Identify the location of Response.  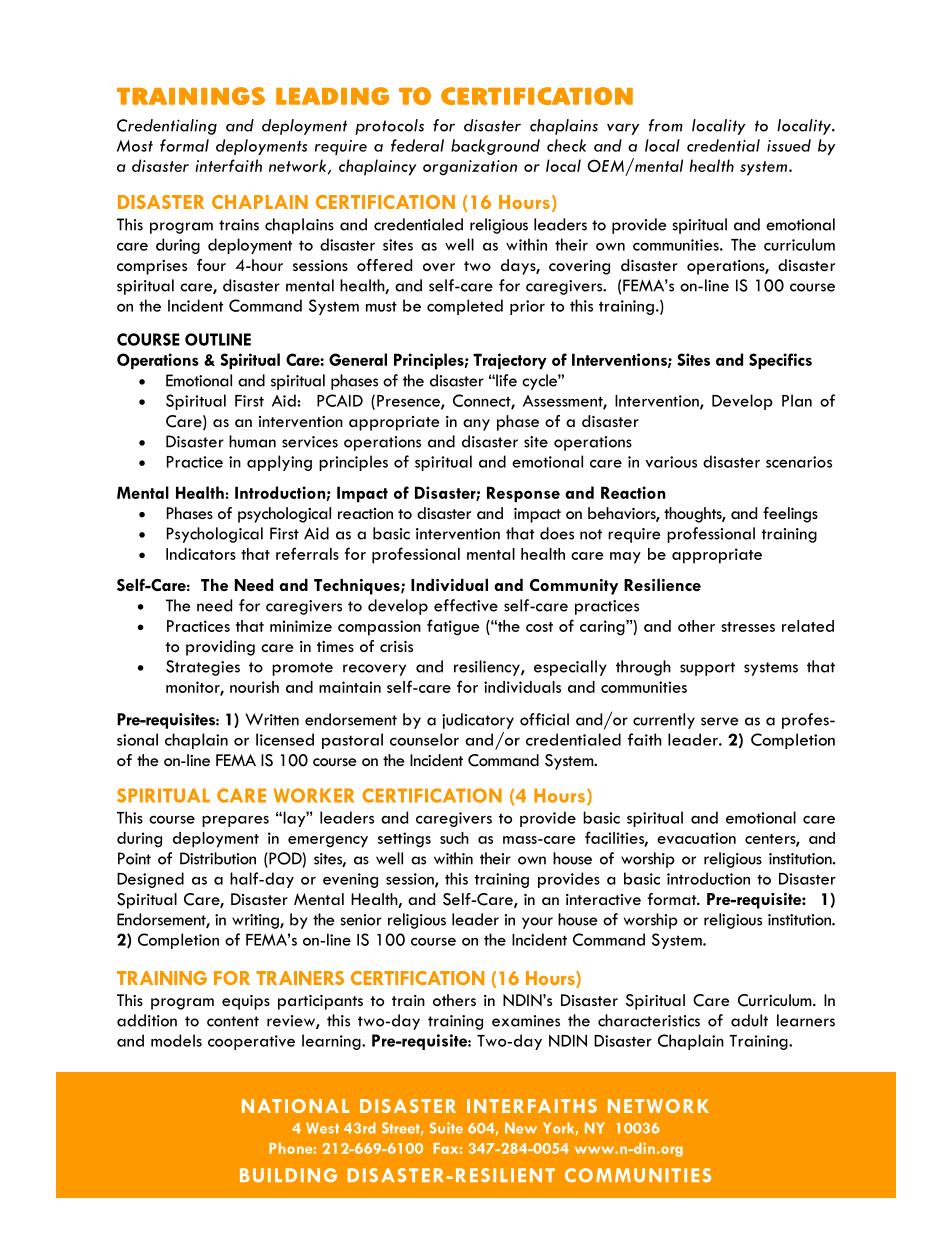
(523, 494).
